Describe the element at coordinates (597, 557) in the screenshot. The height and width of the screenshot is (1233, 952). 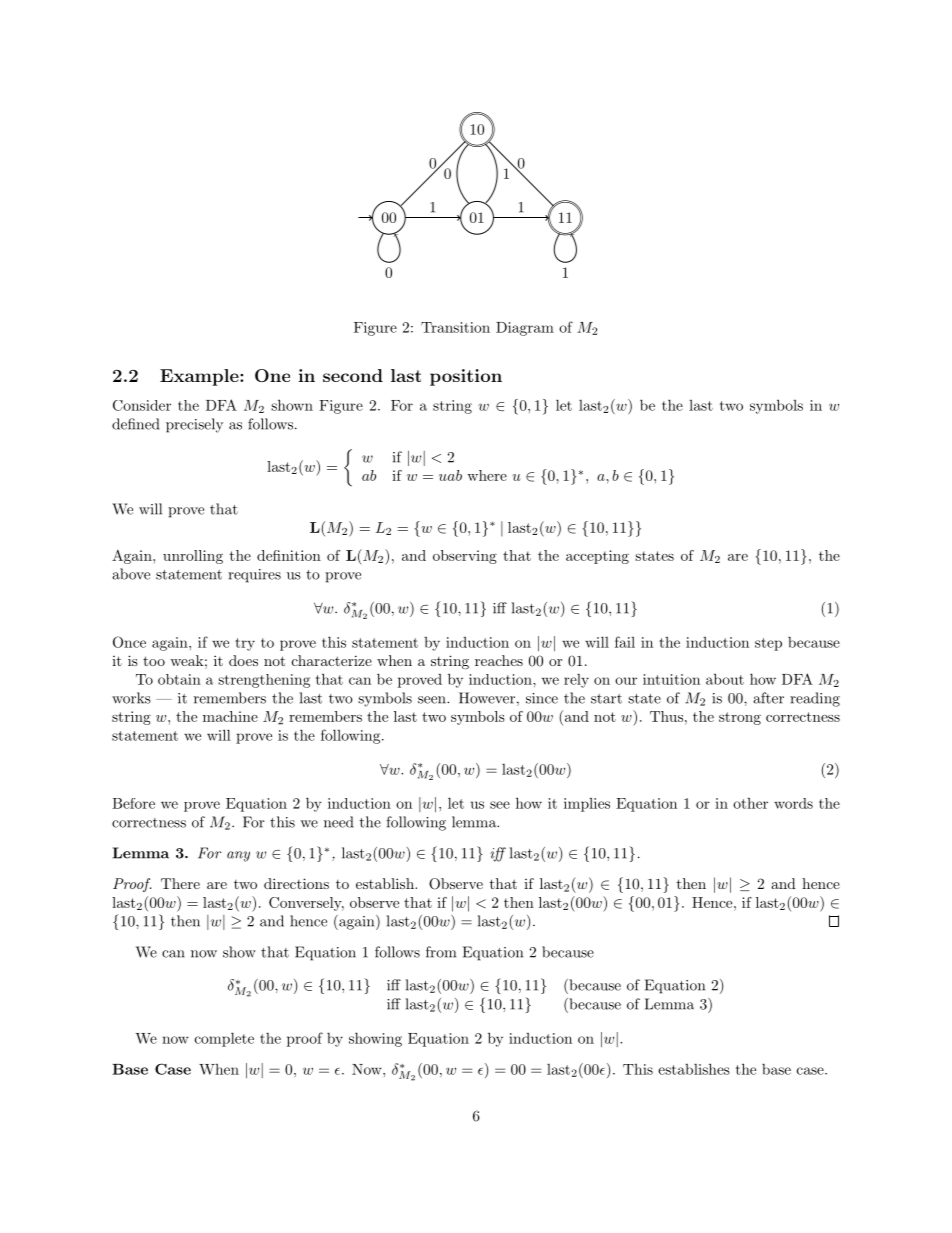
I see `accepting` at that location.
